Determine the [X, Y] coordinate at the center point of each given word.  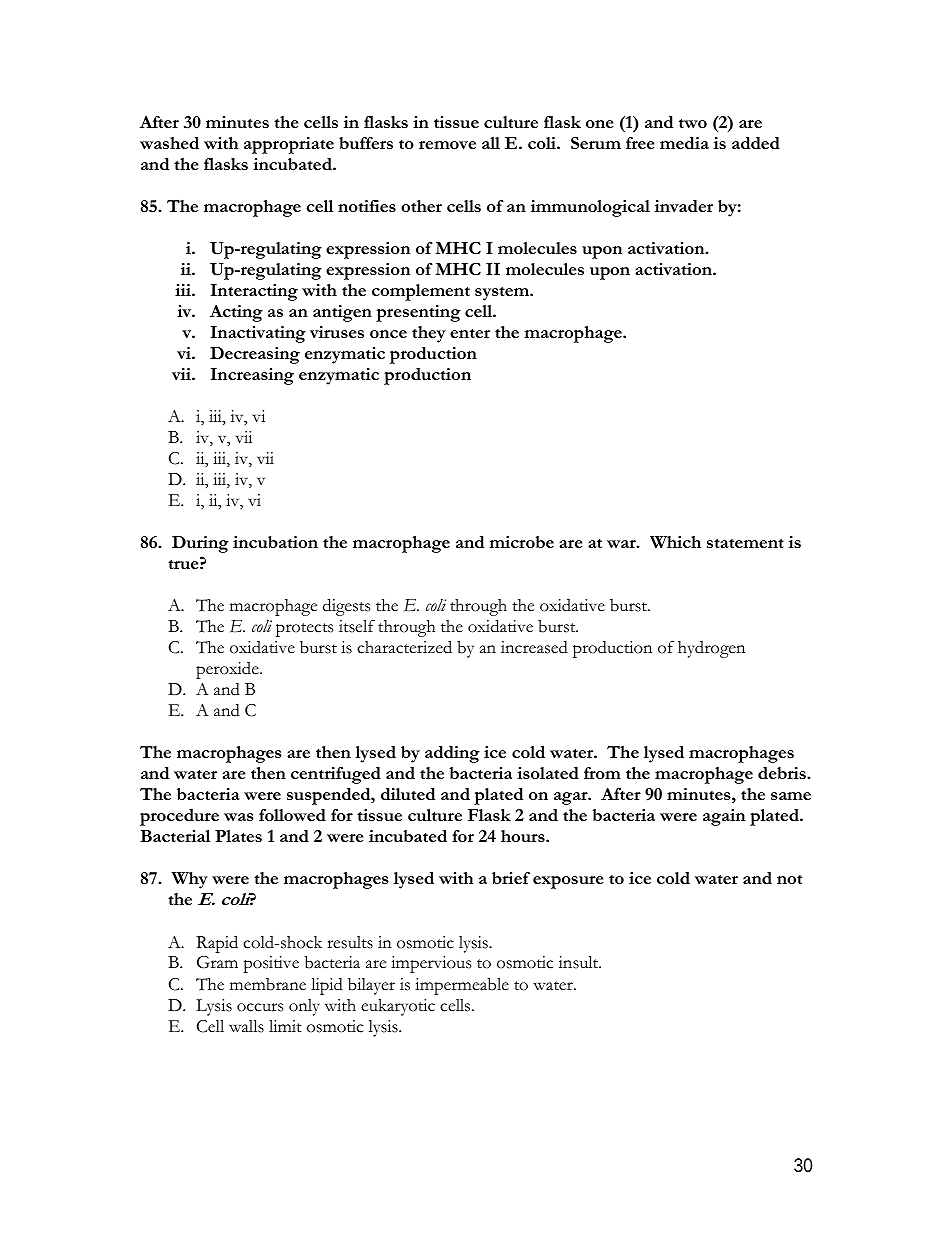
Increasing [252, 376]
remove [447, 145]
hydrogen [711, 649]
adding [452, 754]
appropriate [289, 145]
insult [580, 962]
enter [470, 333]
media [684, 143]
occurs [260, 1007]
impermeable [462, 986]
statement [745, 543]
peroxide [228, 670]
